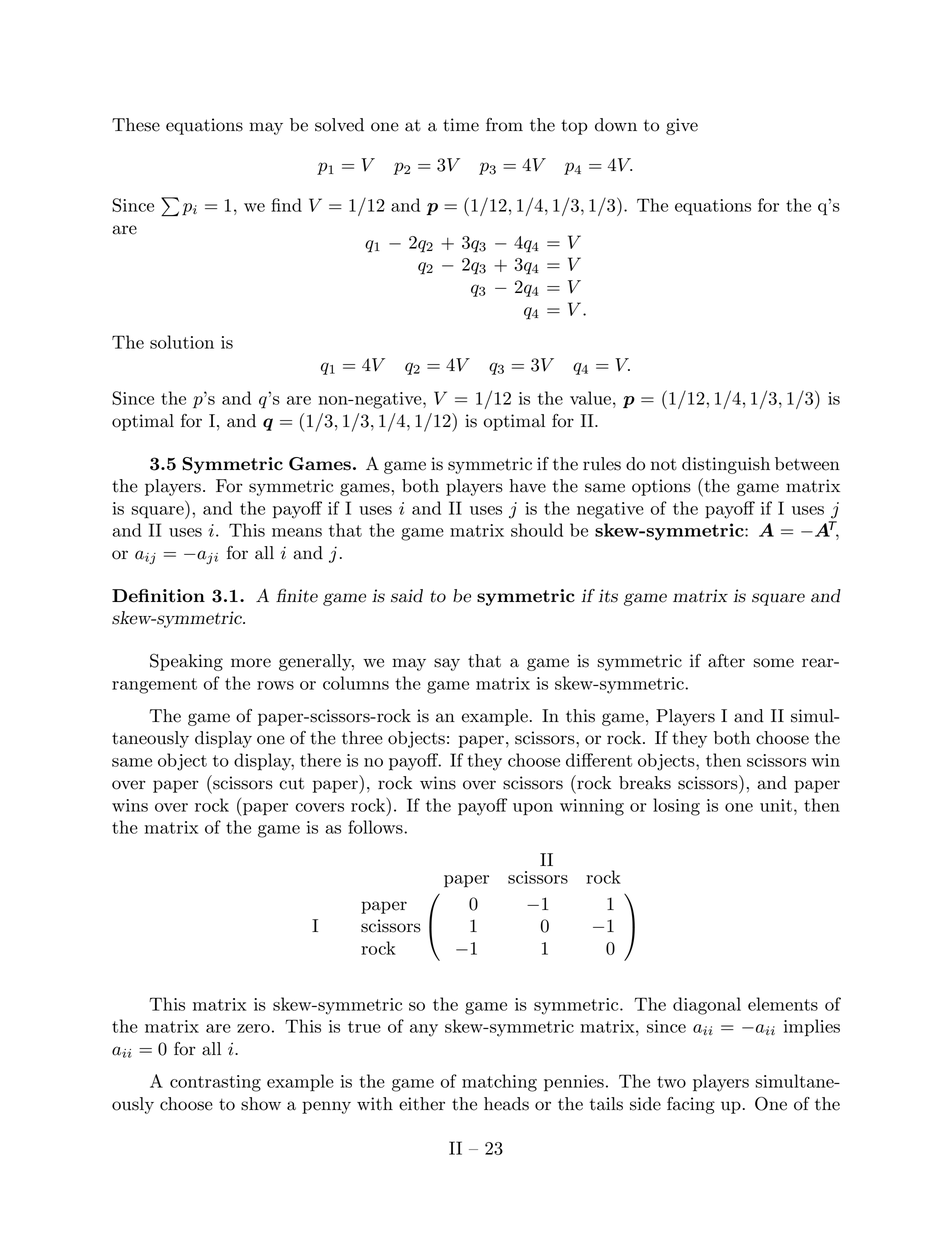 The height and width of the screenshot is (1233, 952). Describe the element at coordinates (499, 1083) in the screenshot. I see `matching` at that location.
